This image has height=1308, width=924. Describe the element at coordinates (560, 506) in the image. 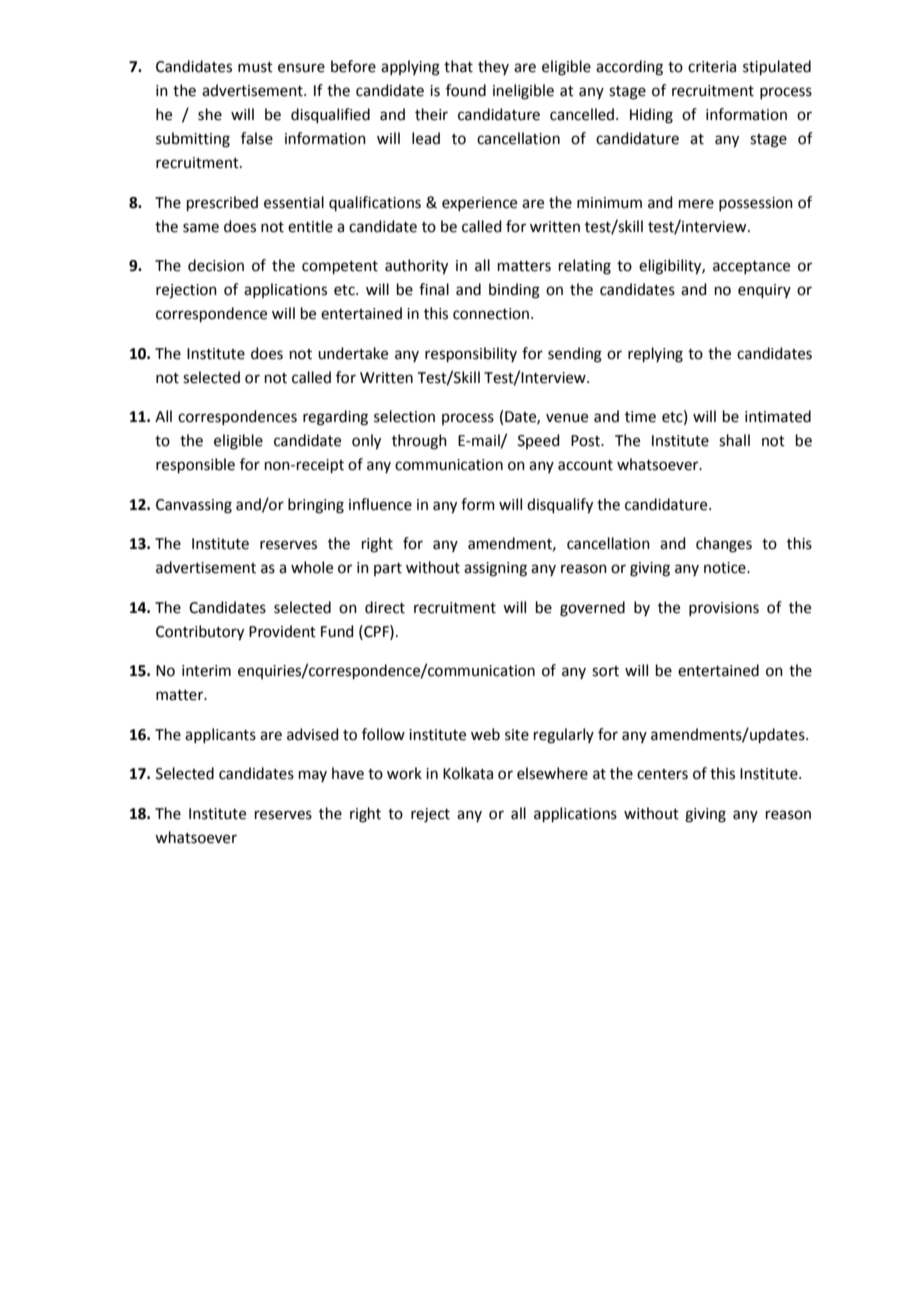

I see `disqualify` at that location.
